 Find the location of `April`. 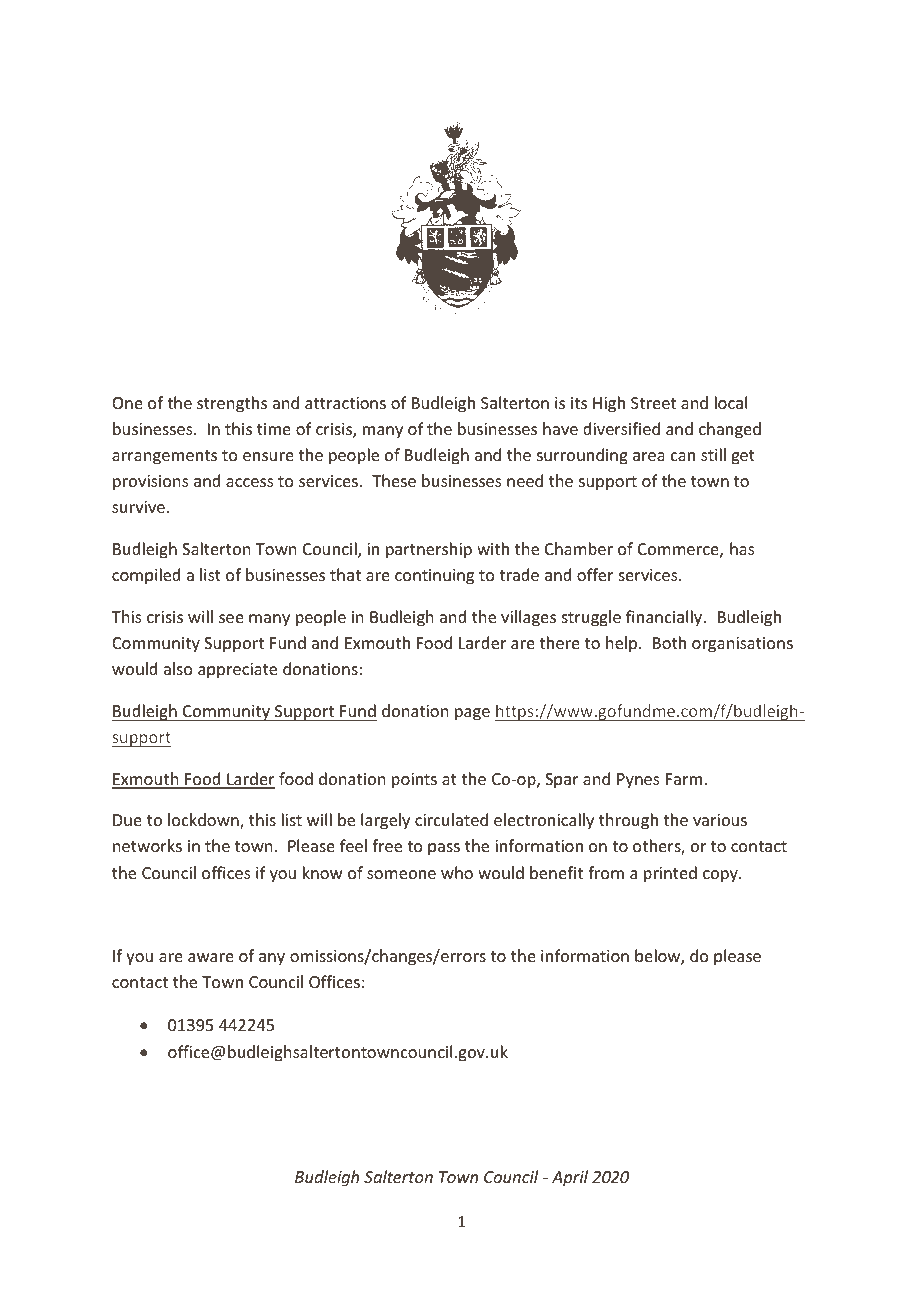

April is located at coordinates (570, 1178).
